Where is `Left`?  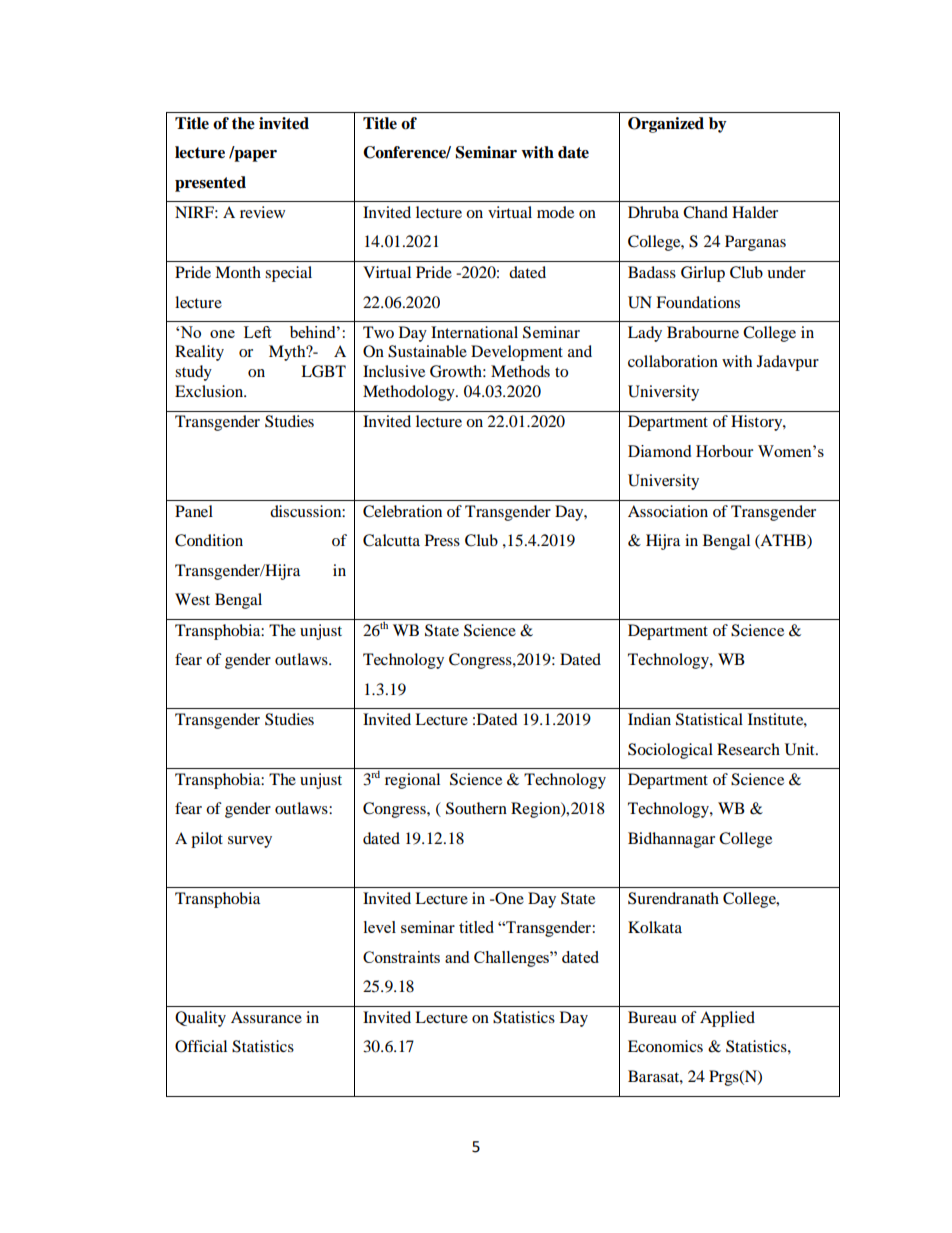 Left is located at coordinates (257, 332).
